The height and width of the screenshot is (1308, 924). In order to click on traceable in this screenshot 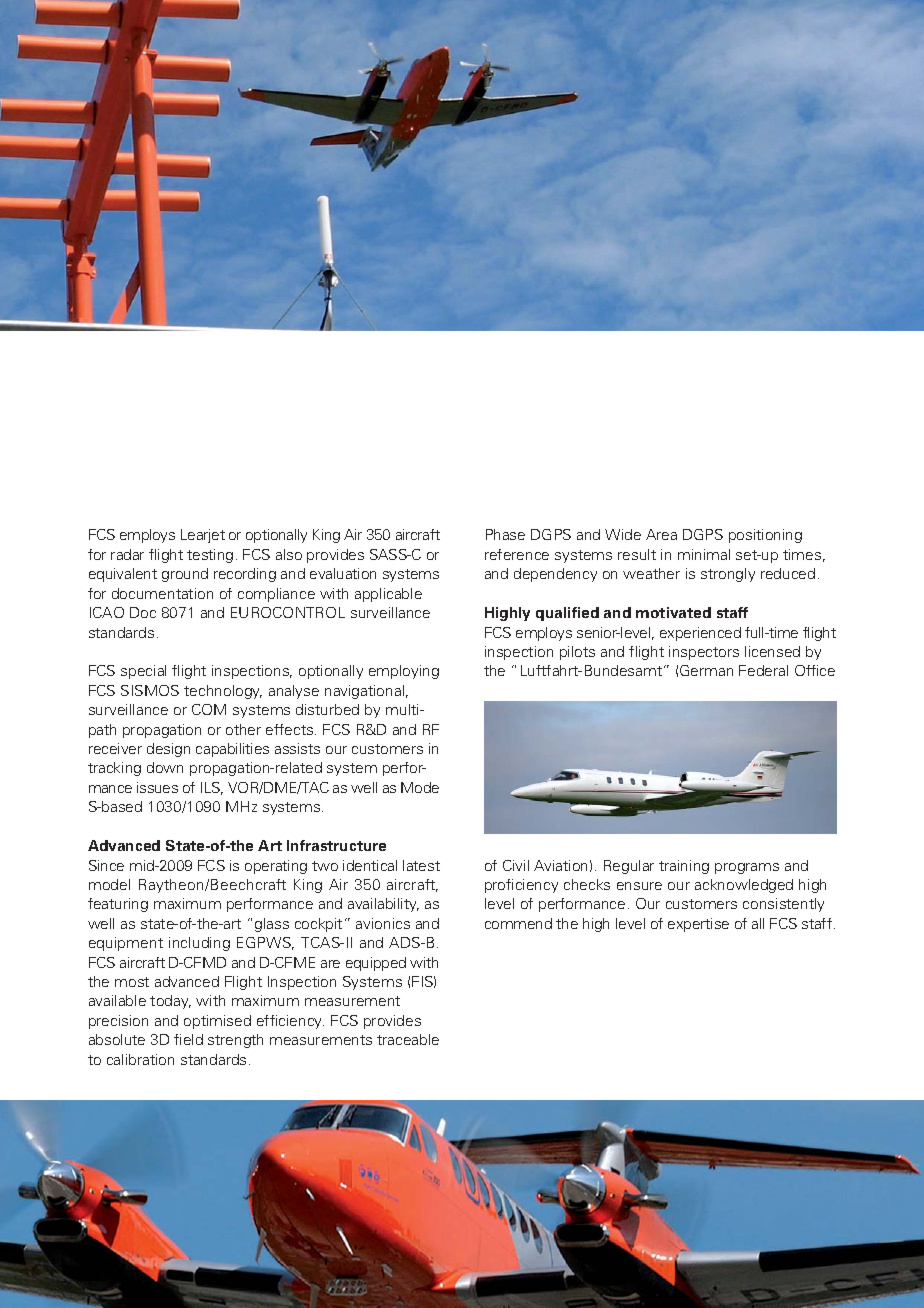, I will do `click(408, 1039)`.
